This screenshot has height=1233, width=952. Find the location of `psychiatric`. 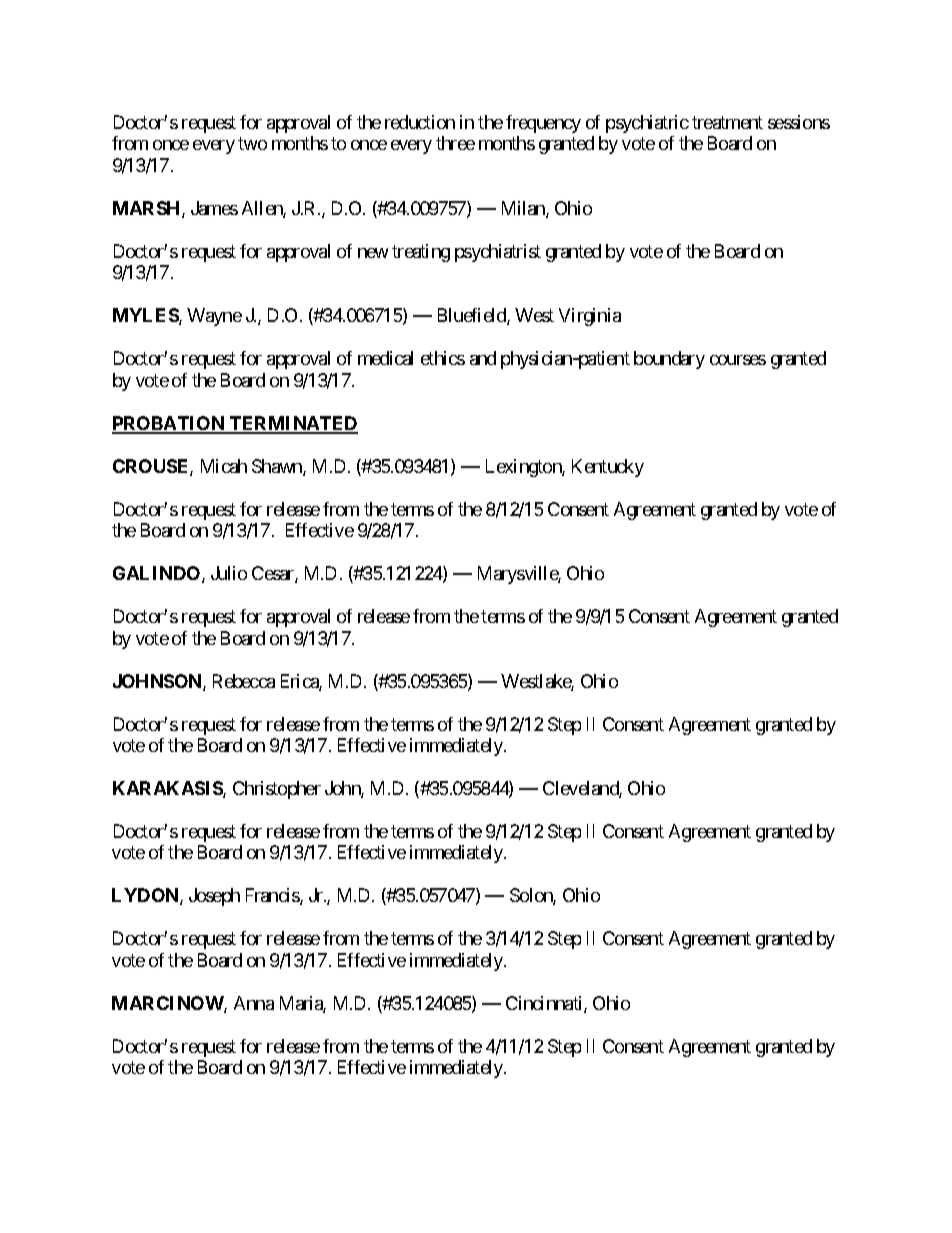

psychiatric is located at coordinates (647, 124).
